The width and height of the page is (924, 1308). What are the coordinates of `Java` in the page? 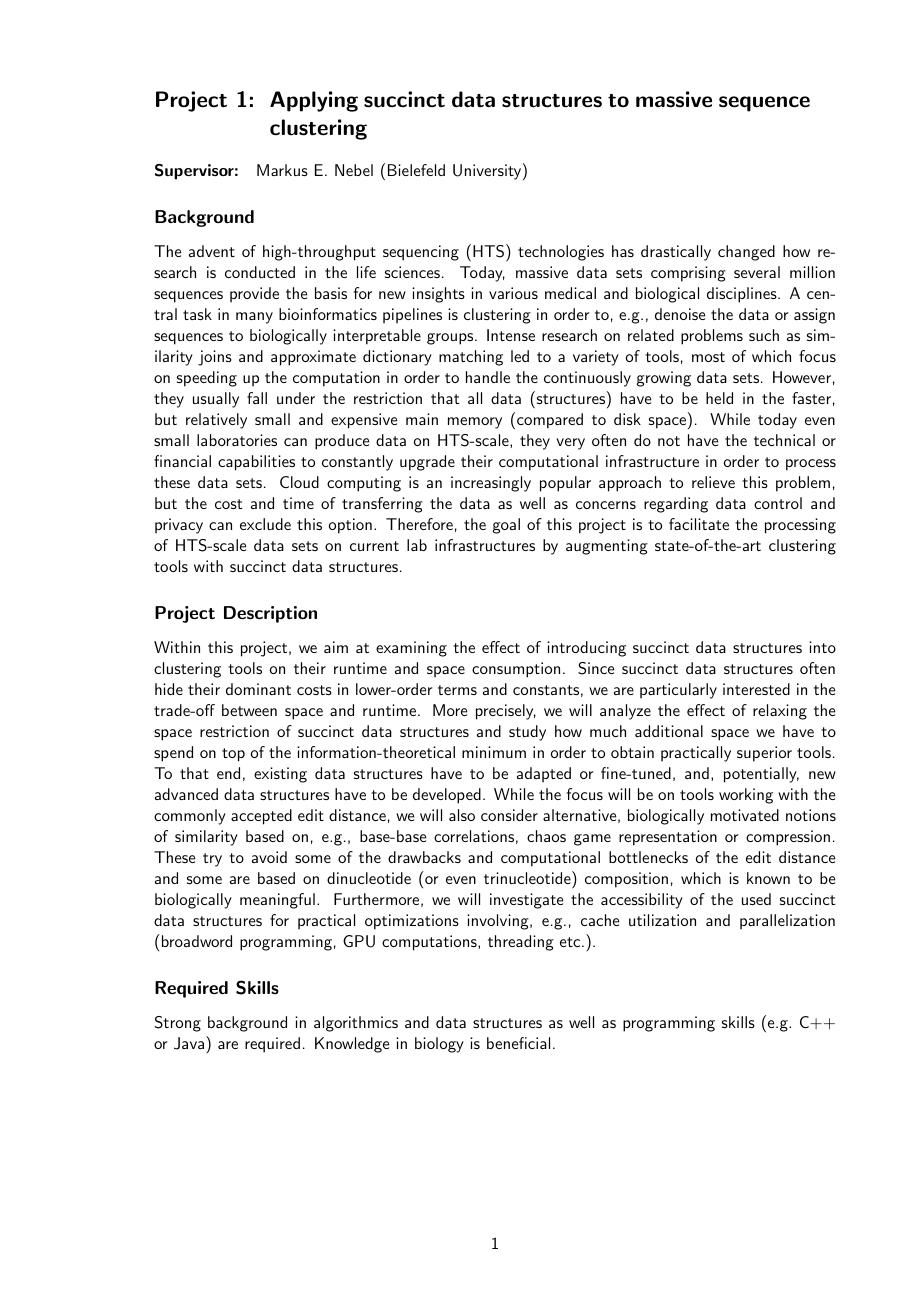 It's located at (190, 1043).
